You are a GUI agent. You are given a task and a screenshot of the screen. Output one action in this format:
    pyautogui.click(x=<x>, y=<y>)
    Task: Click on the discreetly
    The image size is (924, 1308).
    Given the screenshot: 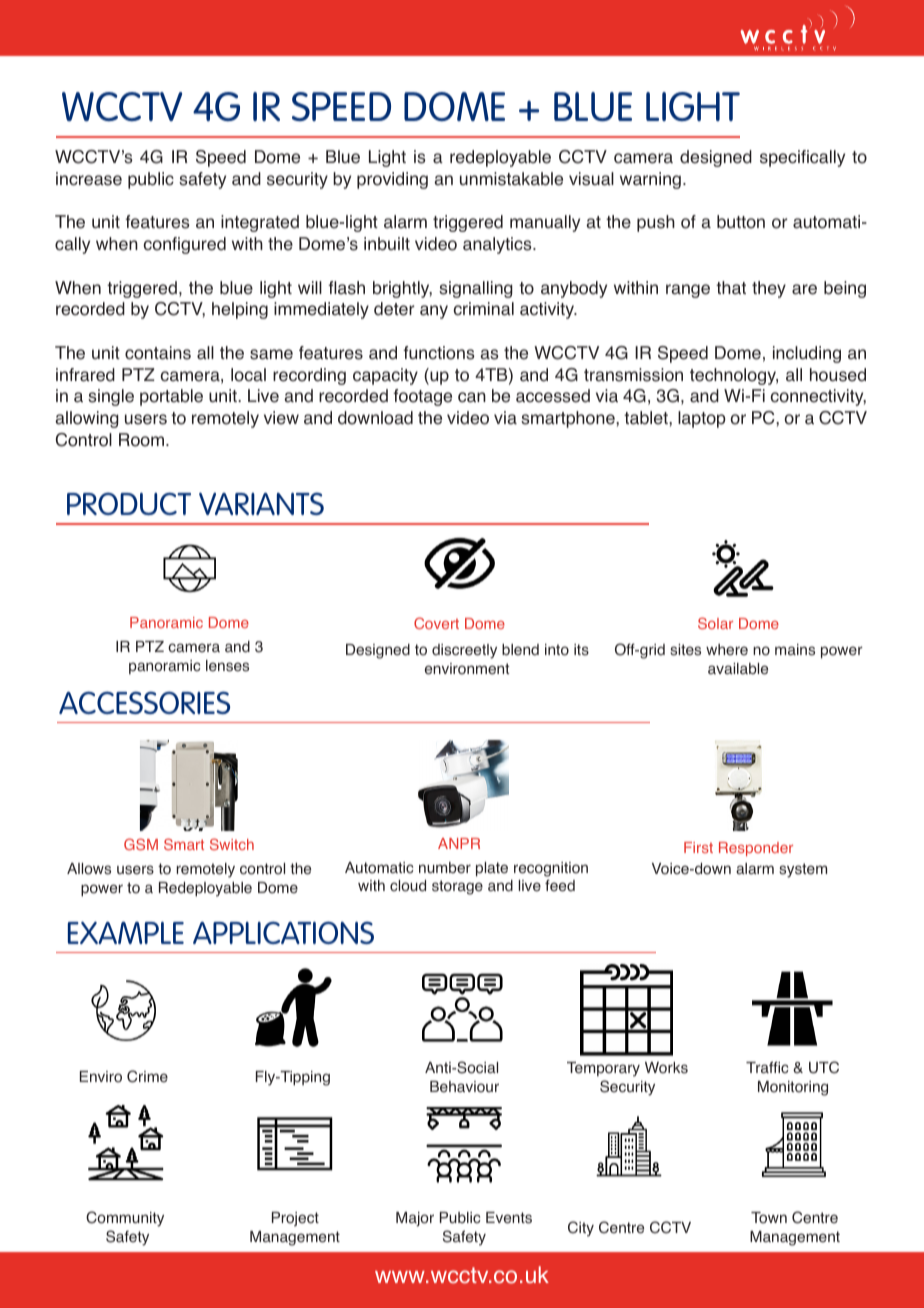 What is the action you would take?
    pyautogui.click(x=464, y=651)
